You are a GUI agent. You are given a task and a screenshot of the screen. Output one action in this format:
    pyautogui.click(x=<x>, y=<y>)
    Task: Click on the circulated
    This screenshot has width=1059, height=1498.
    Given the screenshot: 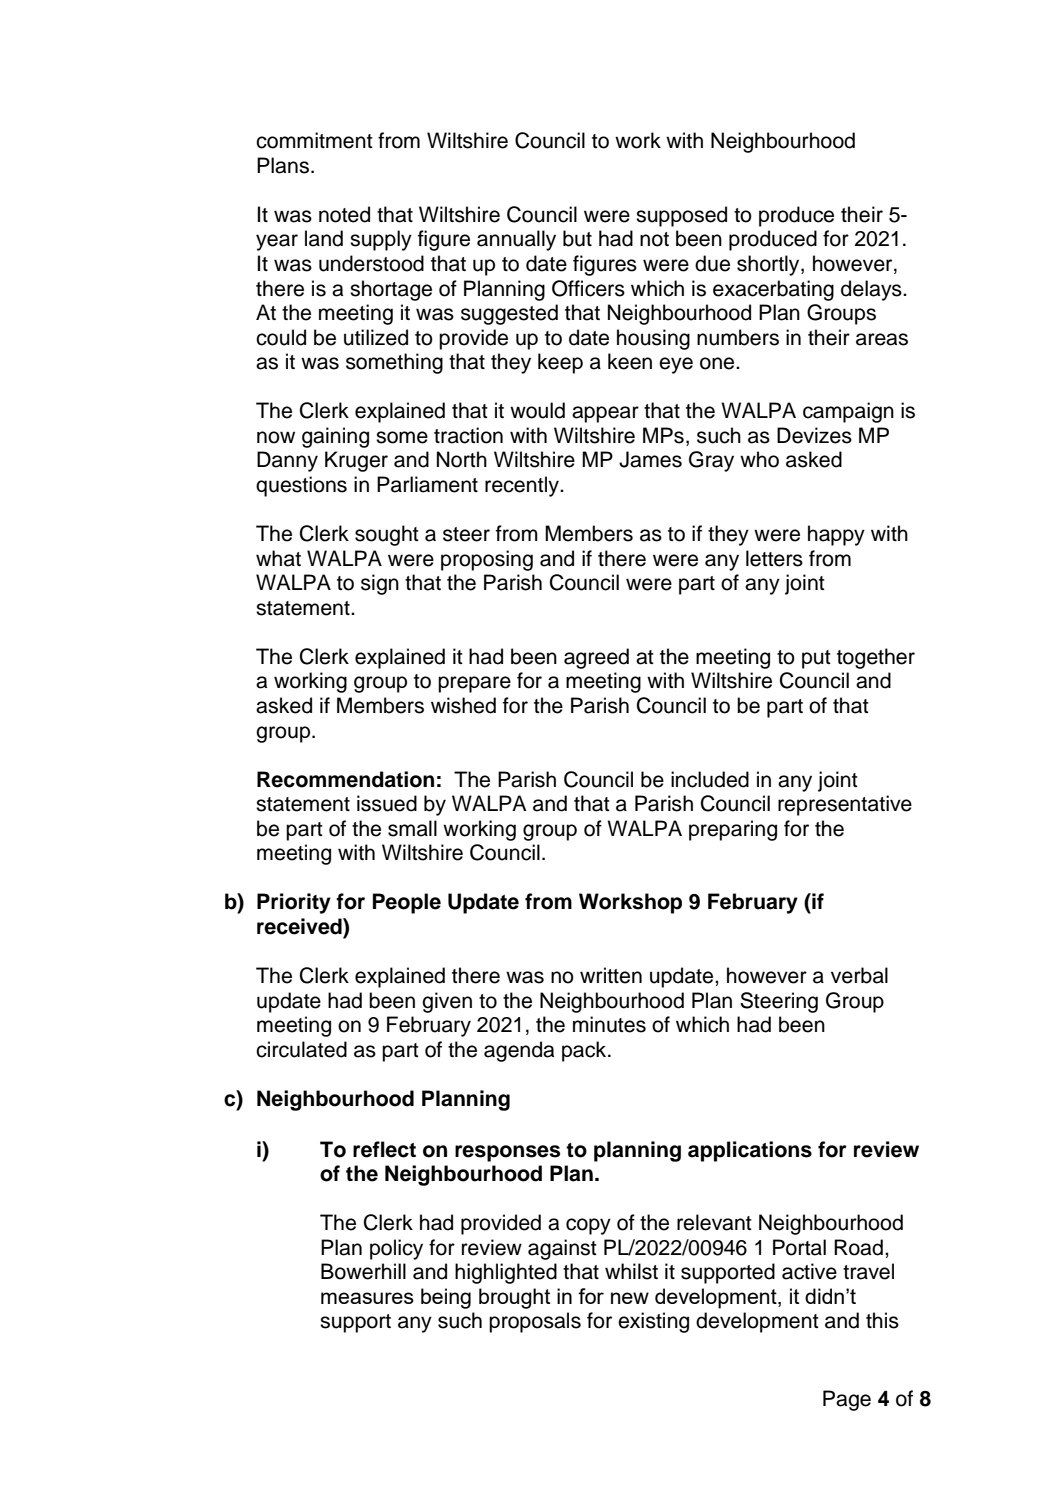 What is the action you would take?
    pyautogui.click(x=301, y=1049)
